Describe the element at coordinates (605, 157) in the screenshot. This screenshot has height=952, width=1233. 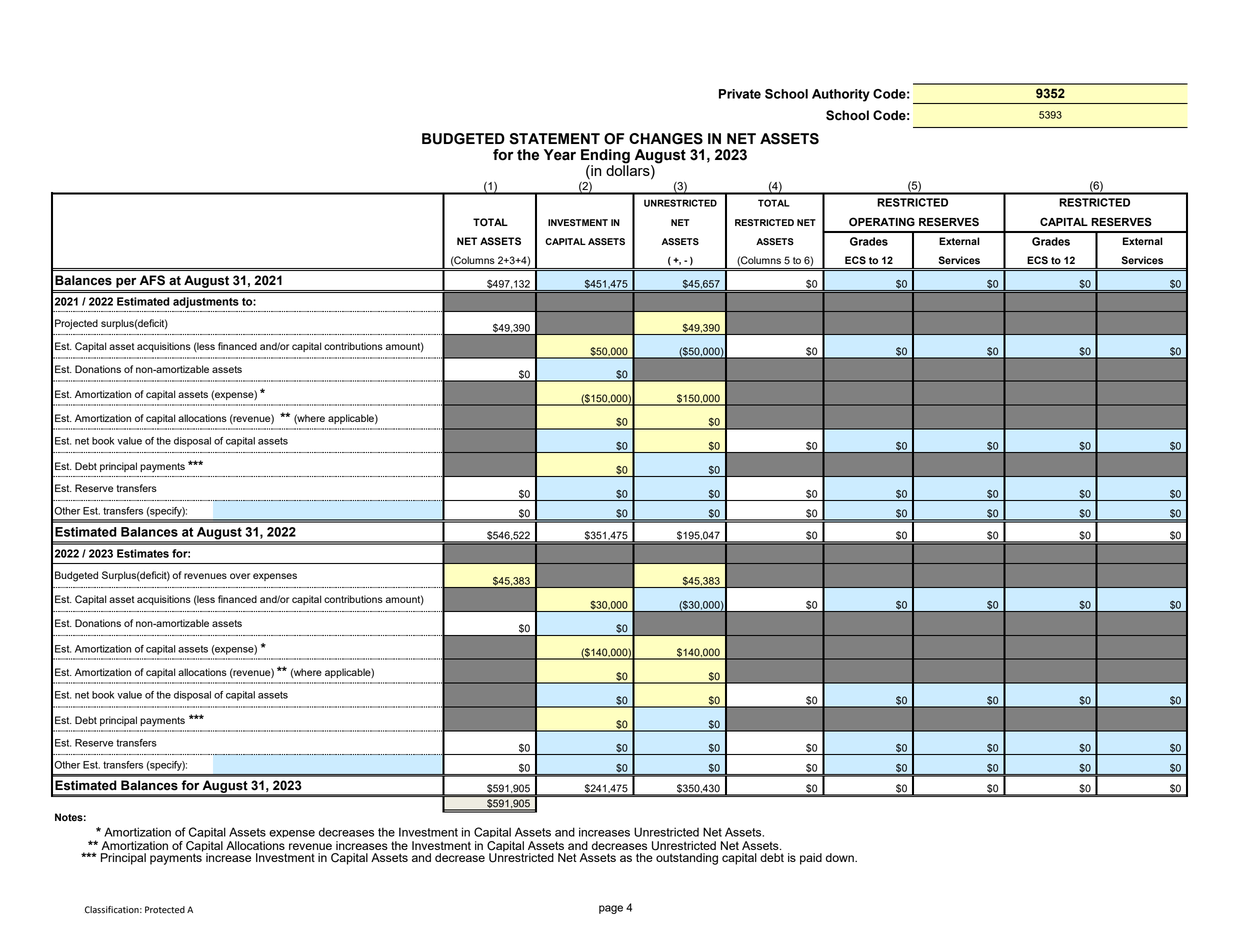
I see `Ending` at that location.
